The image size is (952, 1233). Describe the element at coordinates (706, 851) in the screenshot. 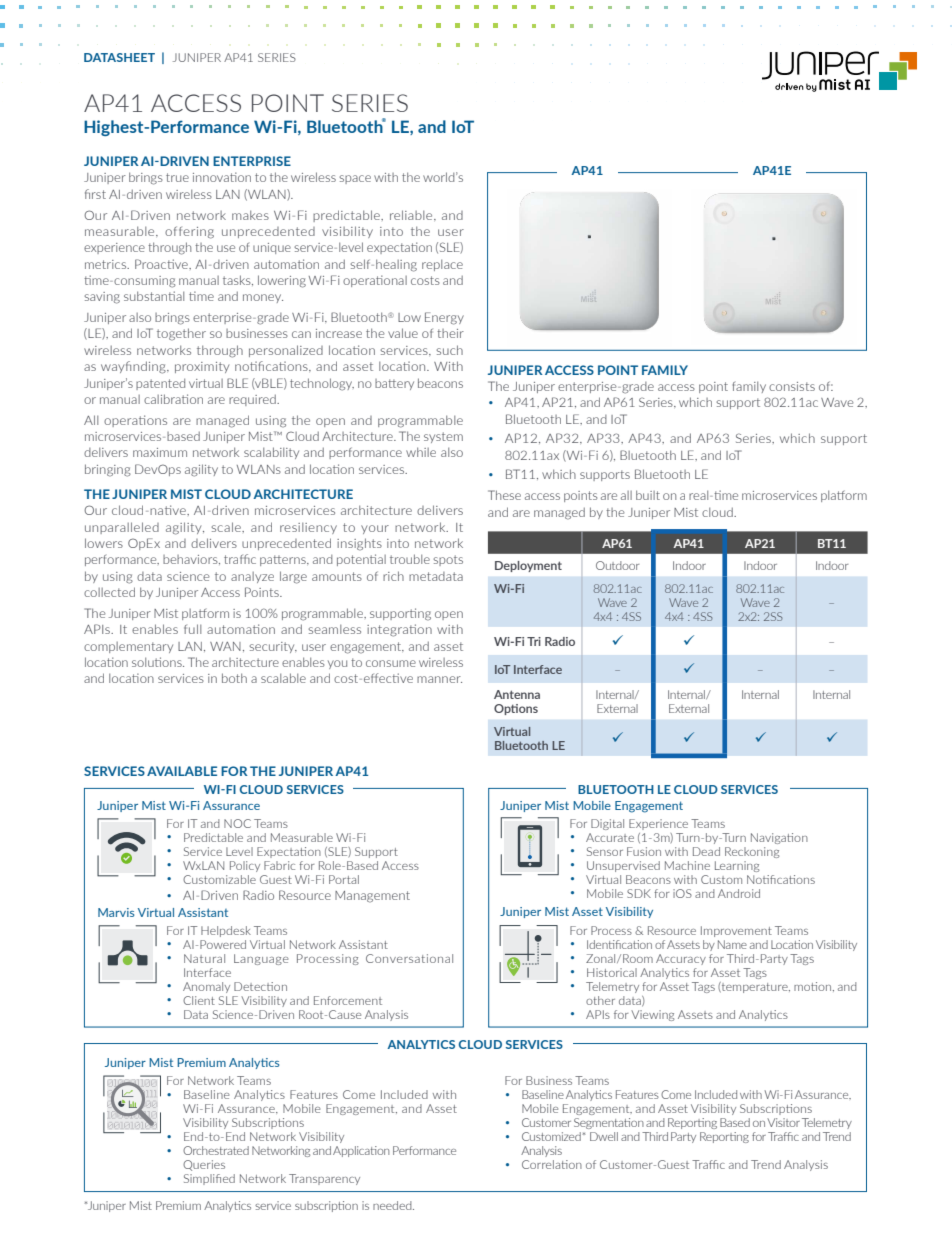

I see `Dead` at that location.
